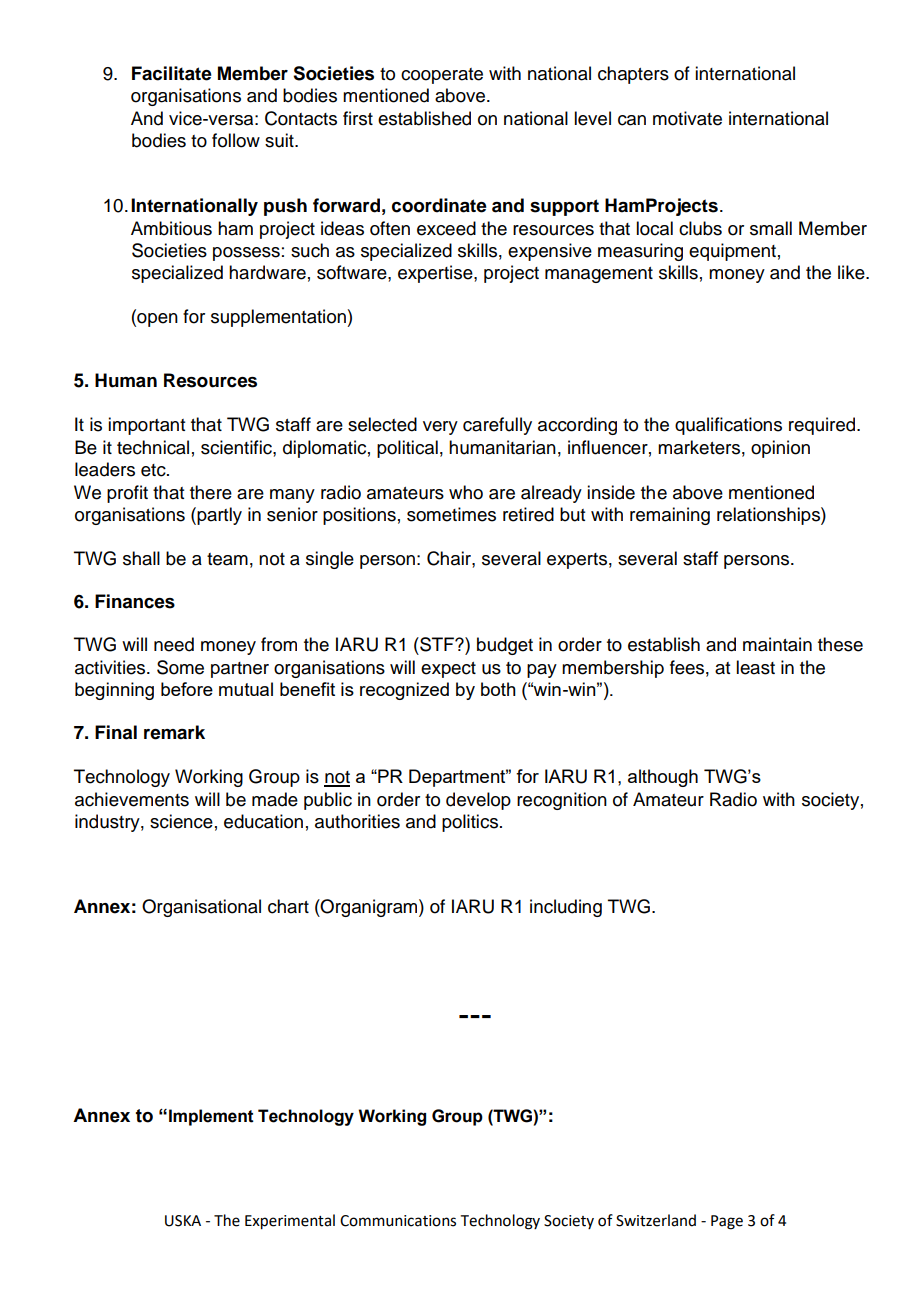 The height and width of the screenshot is (1308, 924). I want to click on need, so click(174, 644).
